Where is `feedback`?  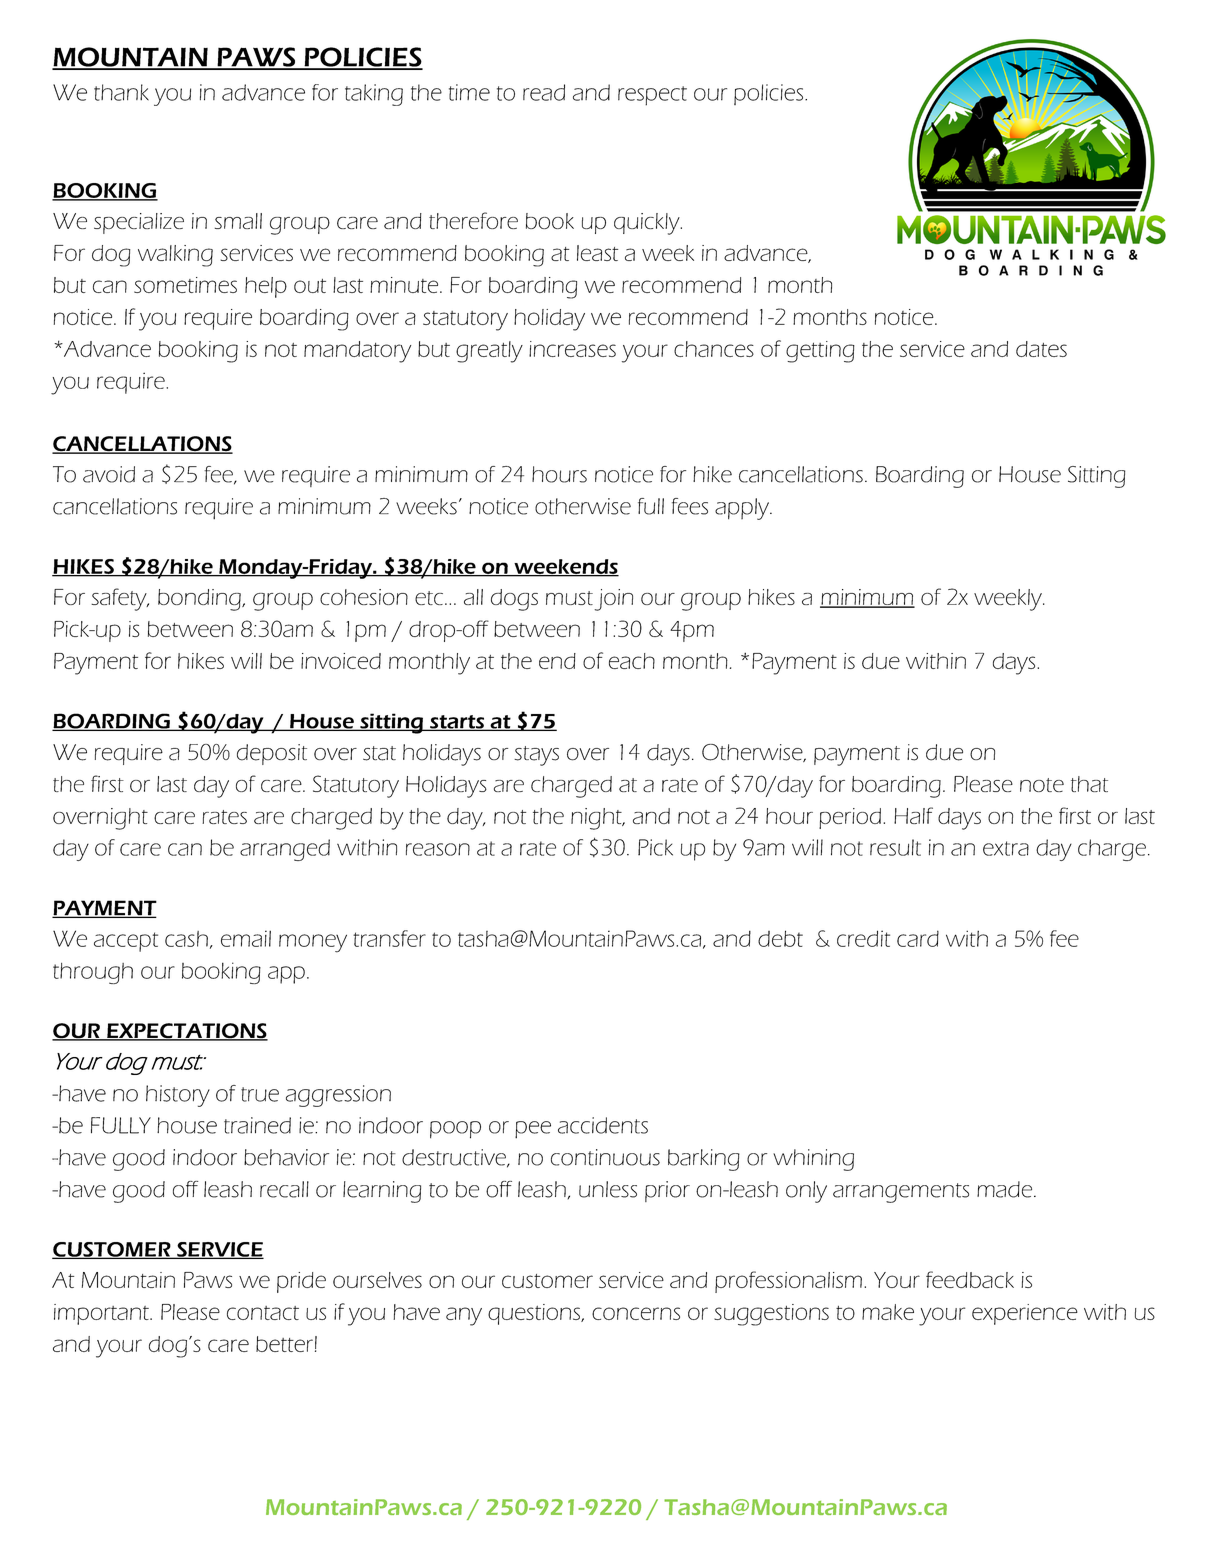
feedback is located at coordinates (970, 1279).
